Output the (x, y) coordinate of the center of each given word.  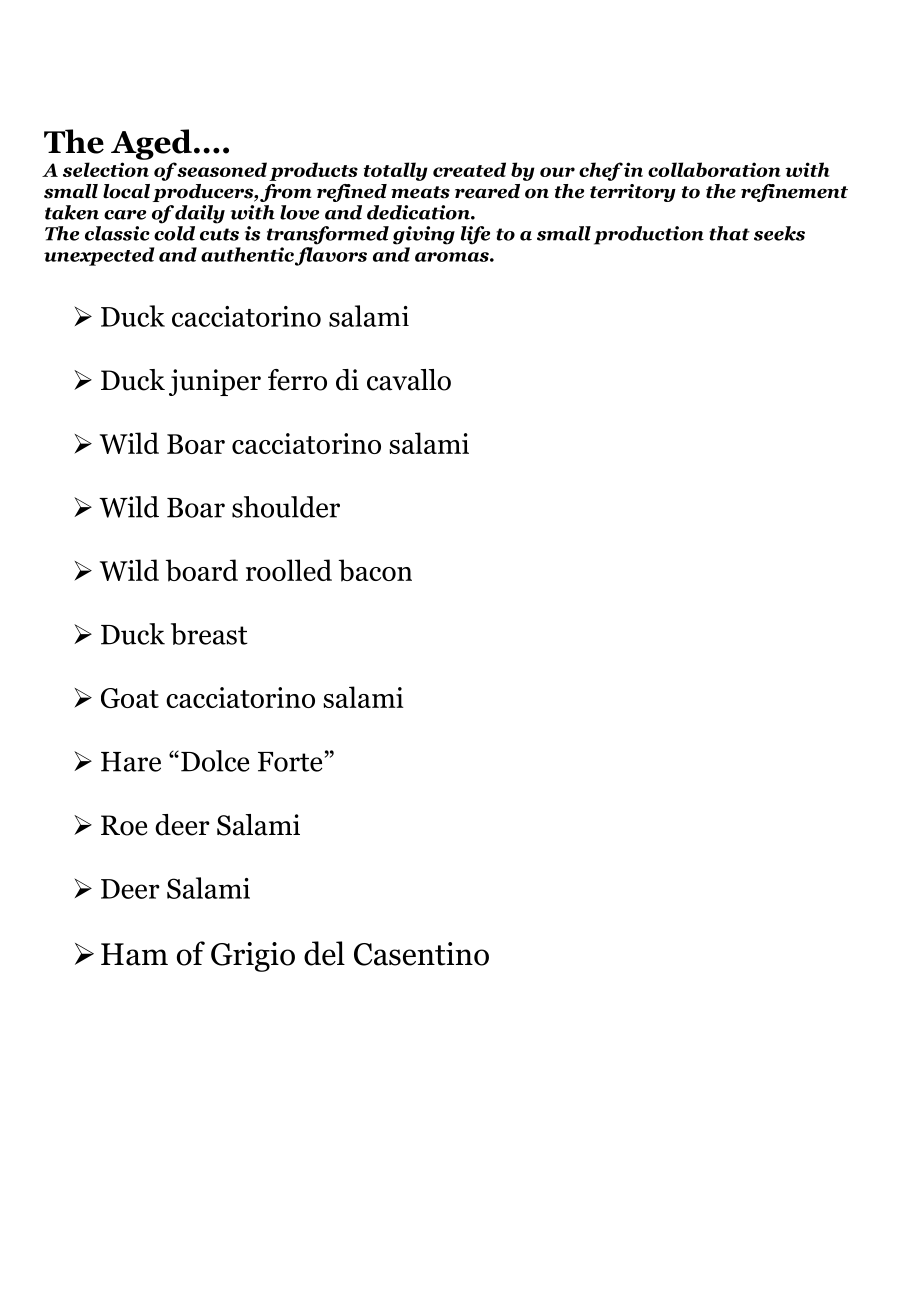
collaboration (714, 169)
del (324, 953)
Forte (290, 762)
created (469, 169)
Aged (151, 144)
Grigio (253, 957)
